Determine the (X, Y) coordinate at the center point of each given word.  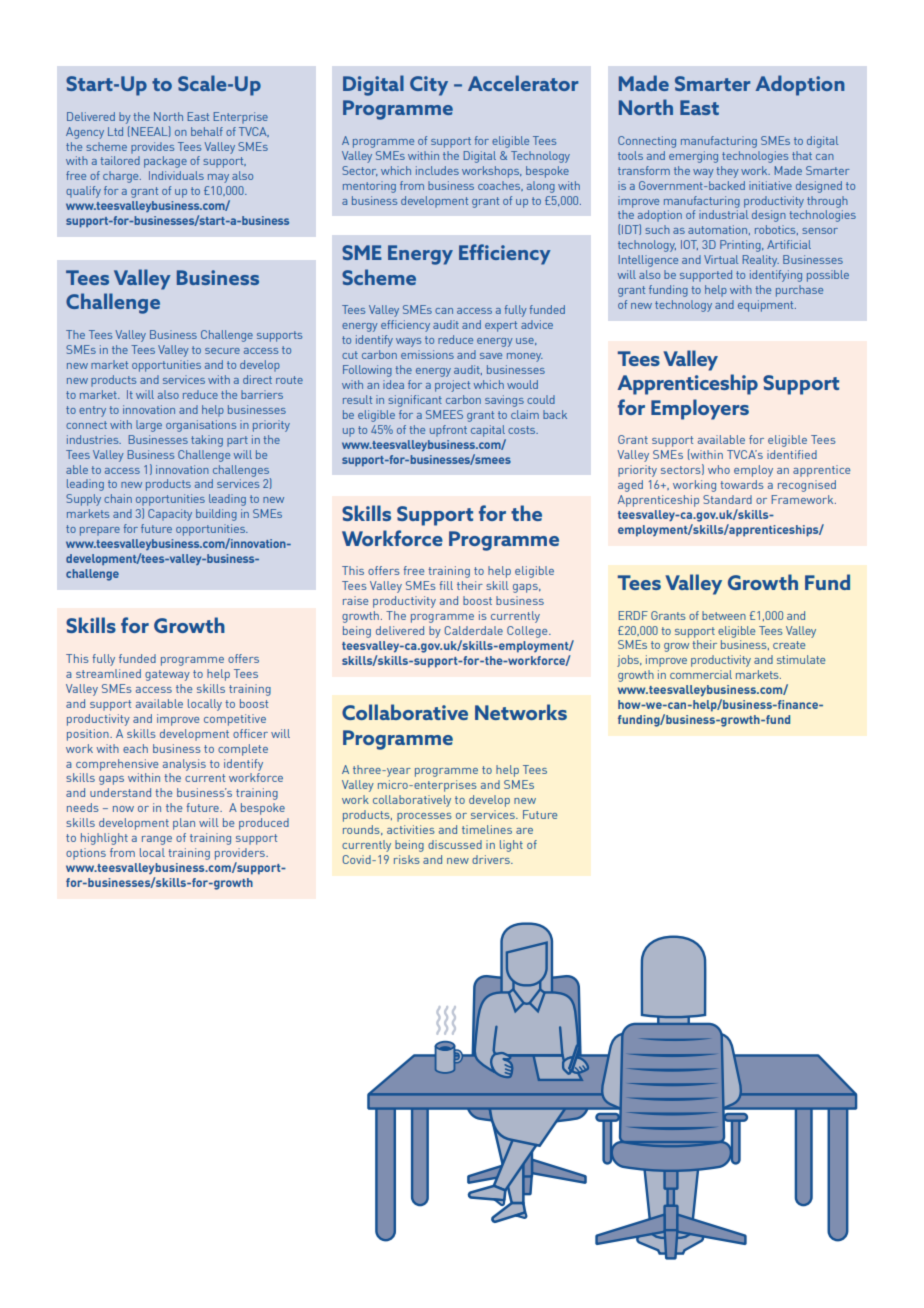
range (157, 840)
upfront (448, 431)
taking (207, 441)
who (719, 469)
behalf (207, 131)
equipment (767, 306)
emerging (693, 157)
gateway (167, 675)
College (528, 632)
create (789, 645)
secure (222, 351)
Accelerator (523, 83)
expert (501, 326)
